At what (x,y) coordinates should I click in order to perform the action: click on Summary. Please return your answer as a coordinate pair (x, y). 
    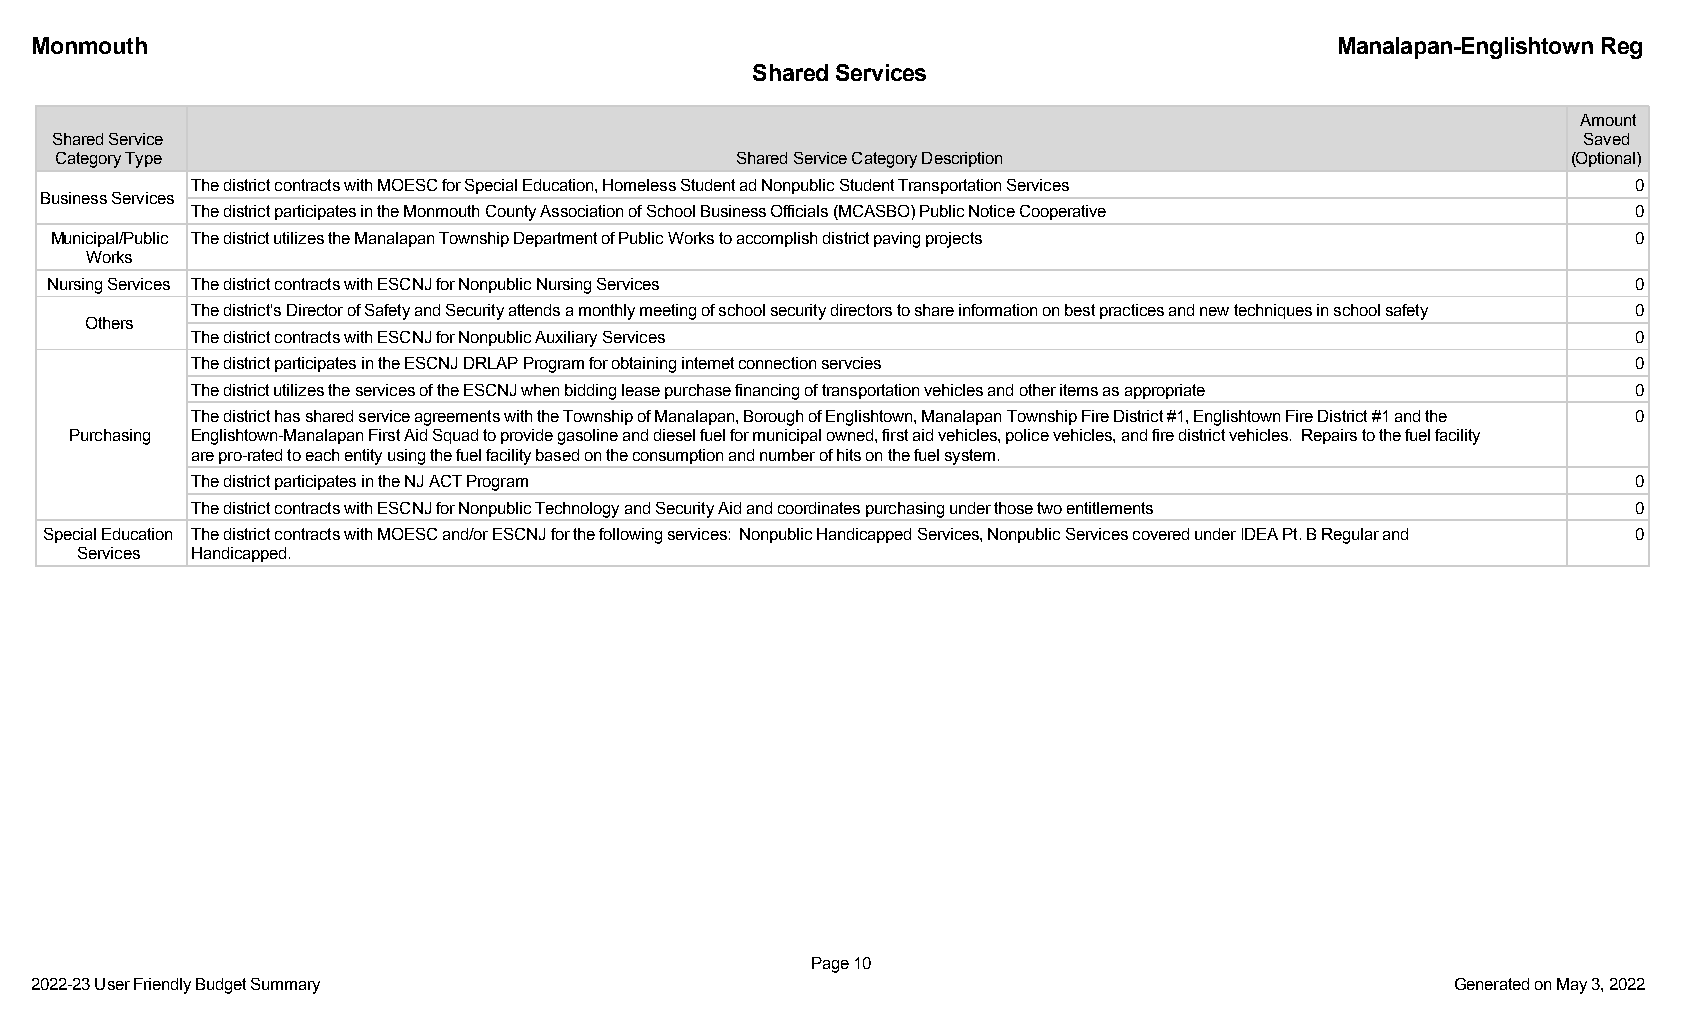
    Looking at the image, I should click on (285, 986).
